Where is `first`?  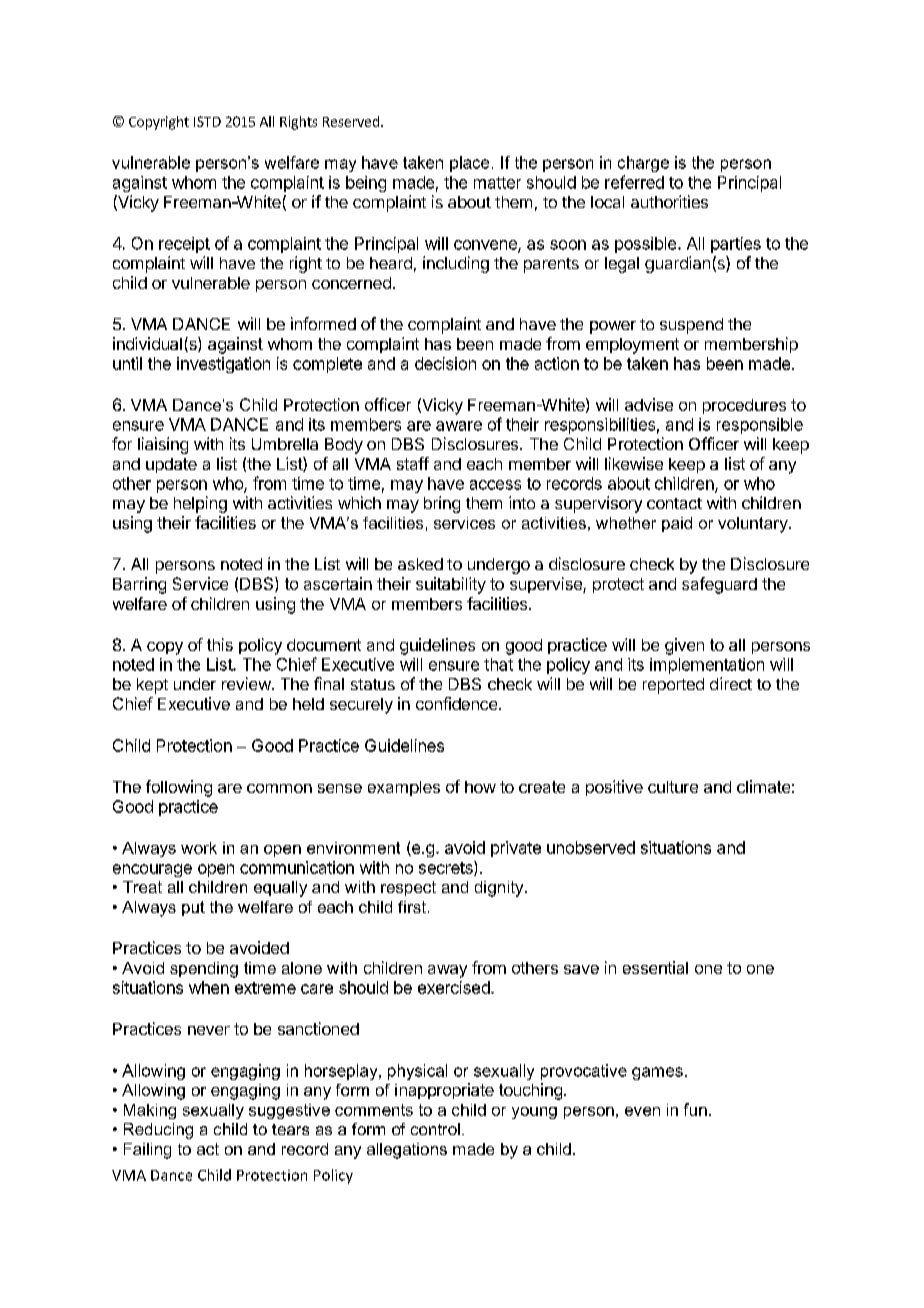
first is located at coordinates (412, 907).
